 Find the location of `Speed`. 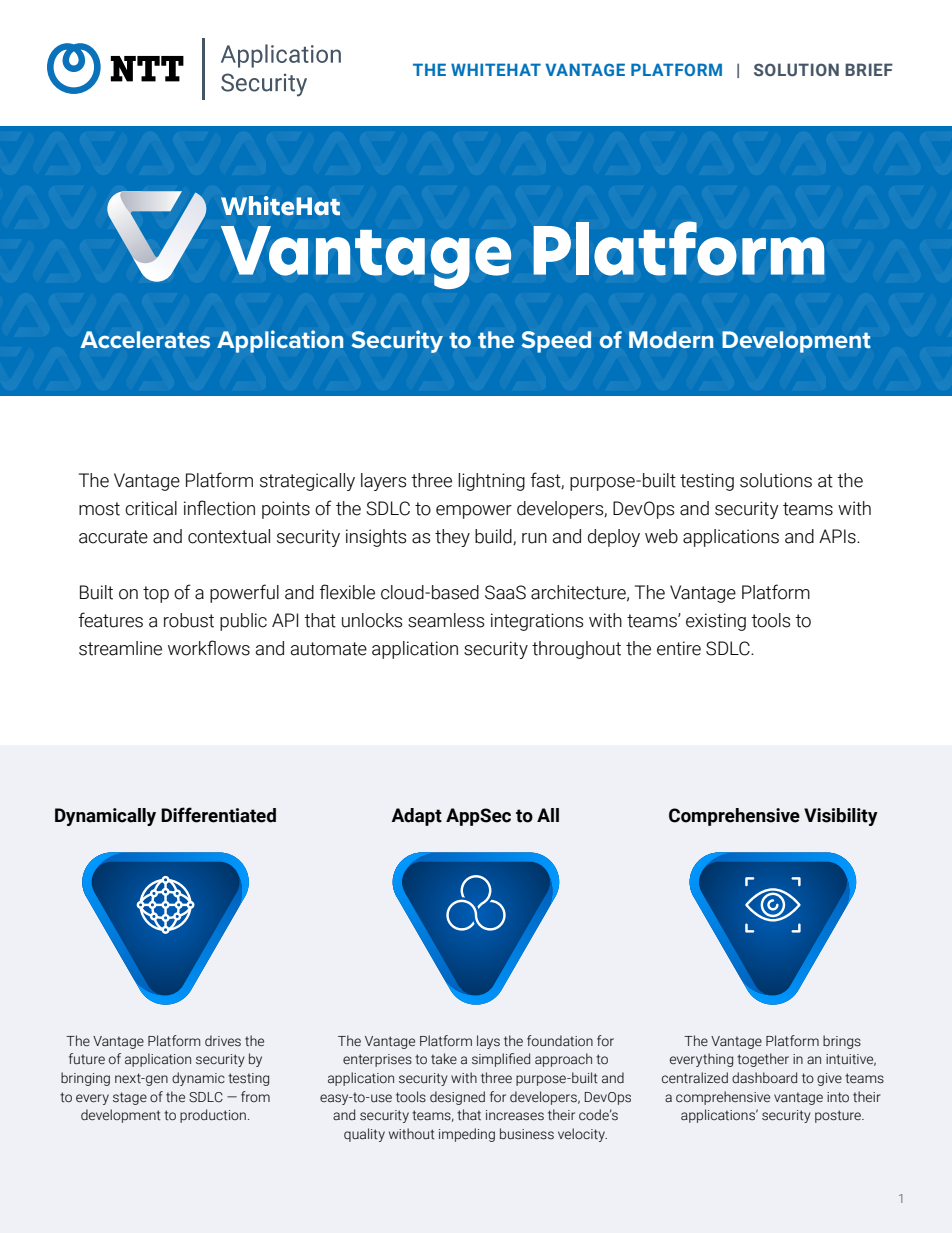

Speed is located at coordinates (556, 342).
